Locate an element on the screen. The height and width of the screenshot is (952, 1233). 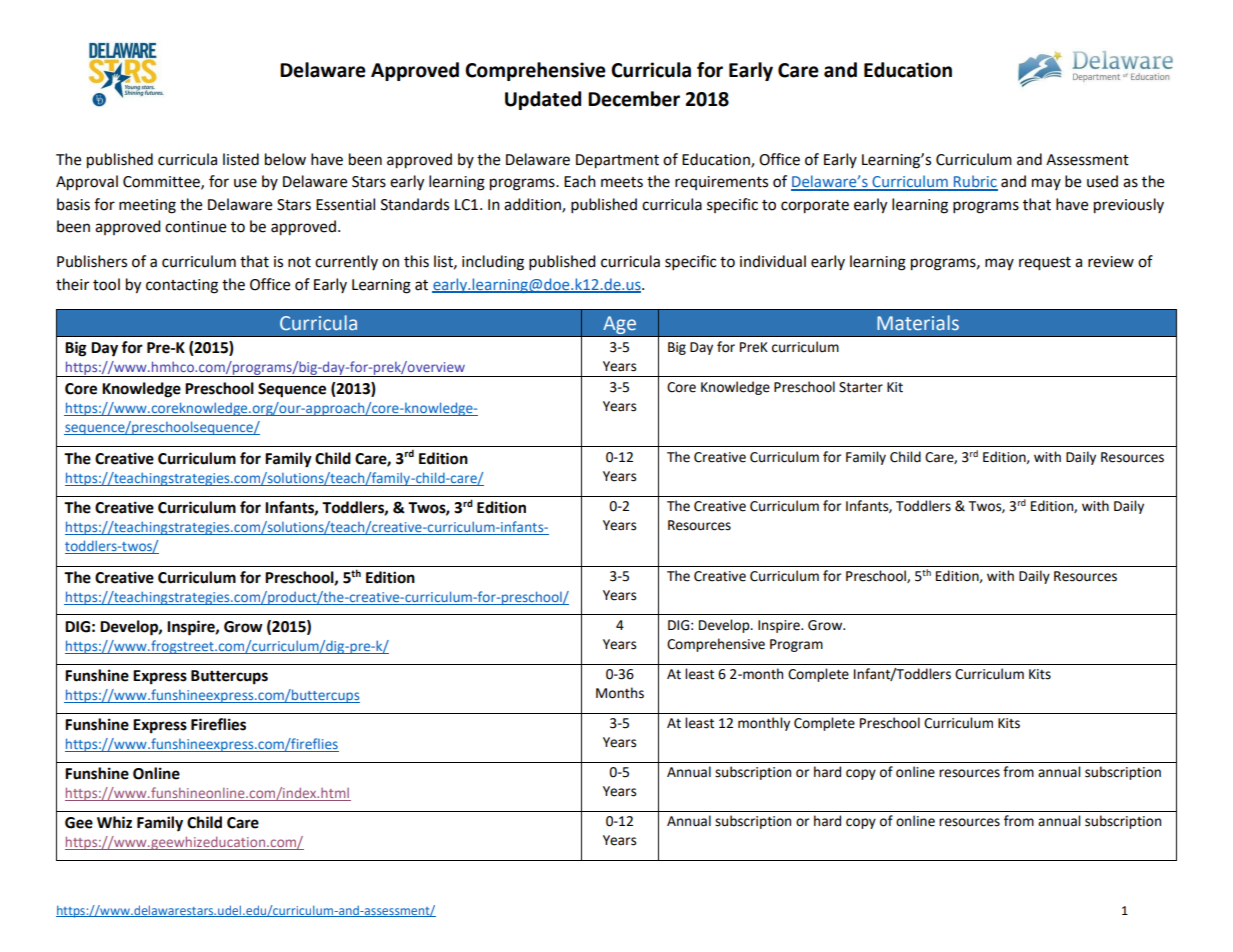
Materials is located at coordinates (918, 323).
